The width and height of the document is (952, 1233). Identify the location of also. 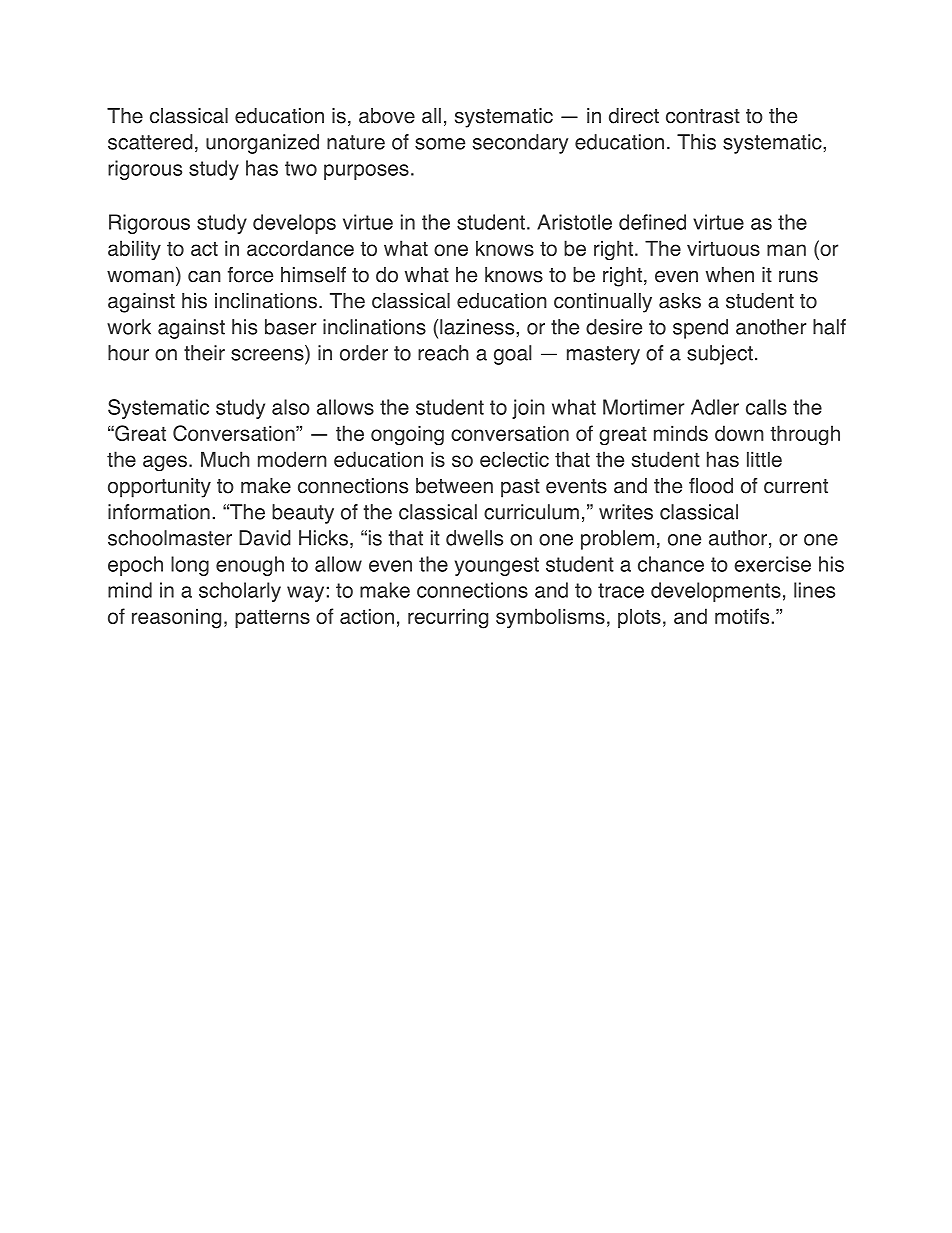
(291, 407).
